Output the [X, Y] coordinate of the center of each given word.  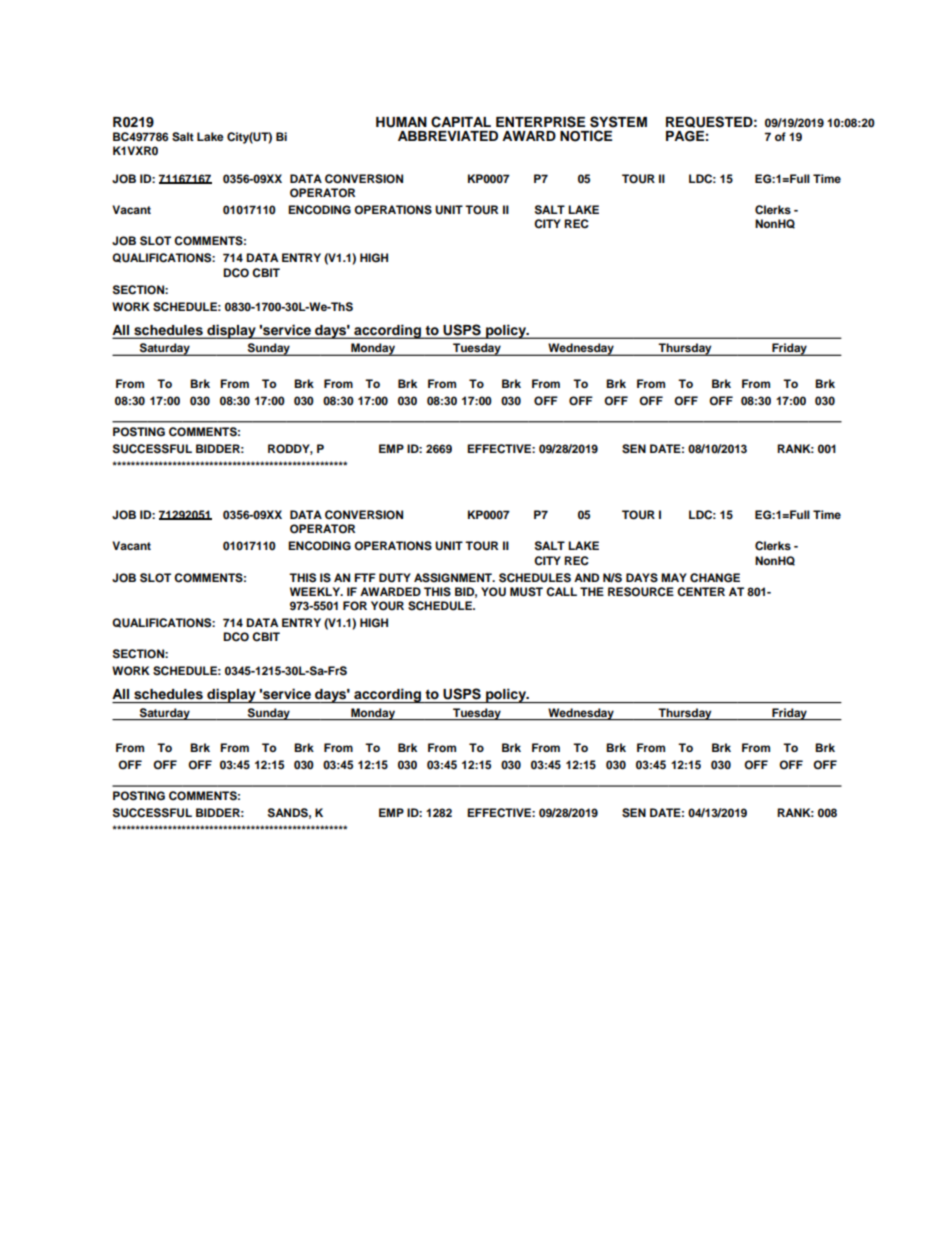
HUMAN [401, 122]
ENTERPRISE [540, 122]
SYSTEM [618, 122]
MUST [526, 592]
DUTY [395, 578]
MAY [674, 577]
